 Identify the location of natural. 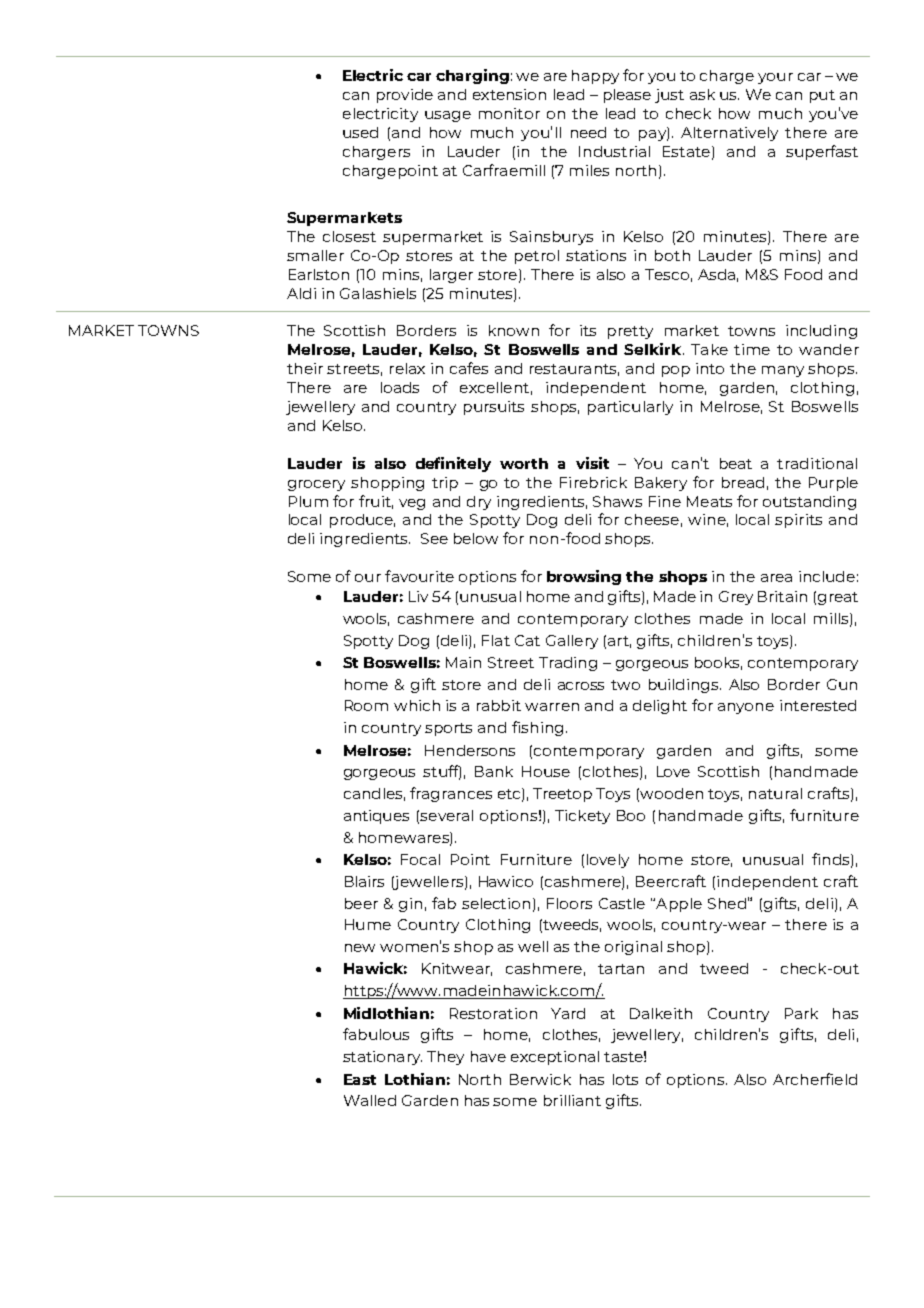
(775, 793).
